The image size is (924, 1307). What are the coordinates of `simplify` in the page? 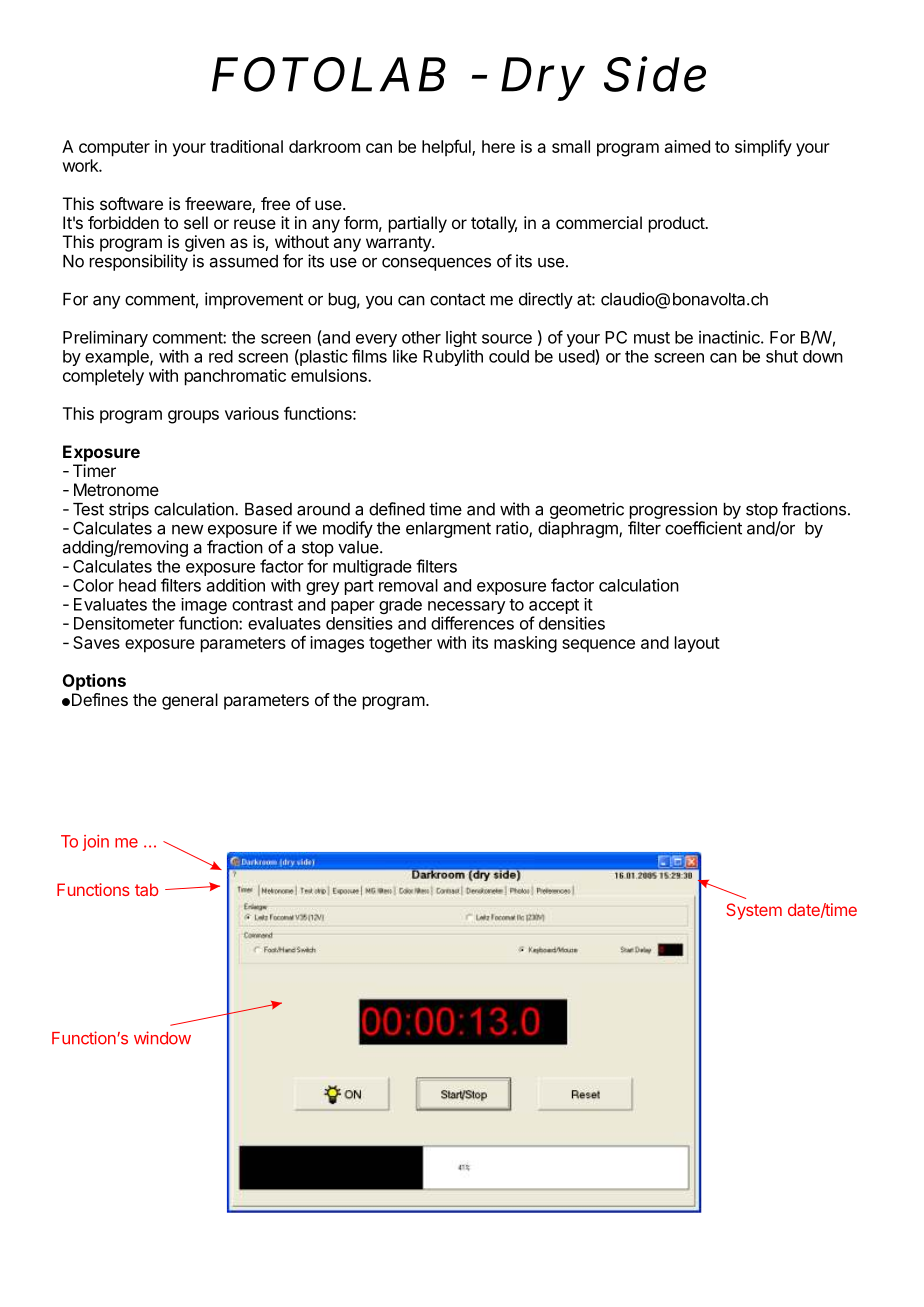 It's located at (763, 148).
